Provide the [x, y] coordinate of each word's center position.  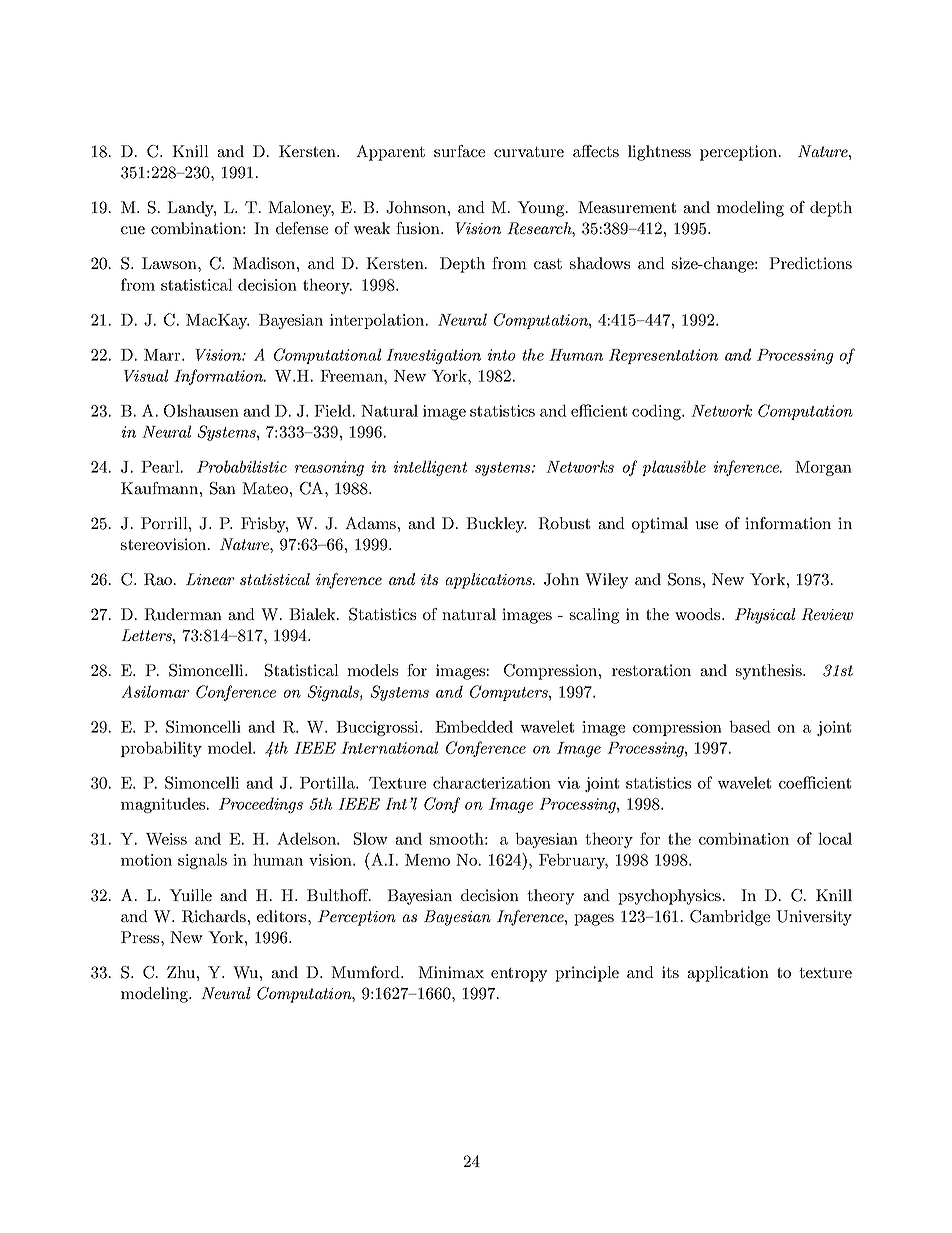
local [835, 838]
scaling [594, 616]
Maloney [301, 209]
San [223, 488]
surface [459, 151]
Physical [765, 616]
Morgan [823, 468]
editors [283, 916]
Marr [163, 355]
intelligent [430, 468]
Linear [210, 579]
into [501, 355]
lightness [659, 153]
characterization [492, 782]
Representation [663, 356]
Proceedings [261, 805]
